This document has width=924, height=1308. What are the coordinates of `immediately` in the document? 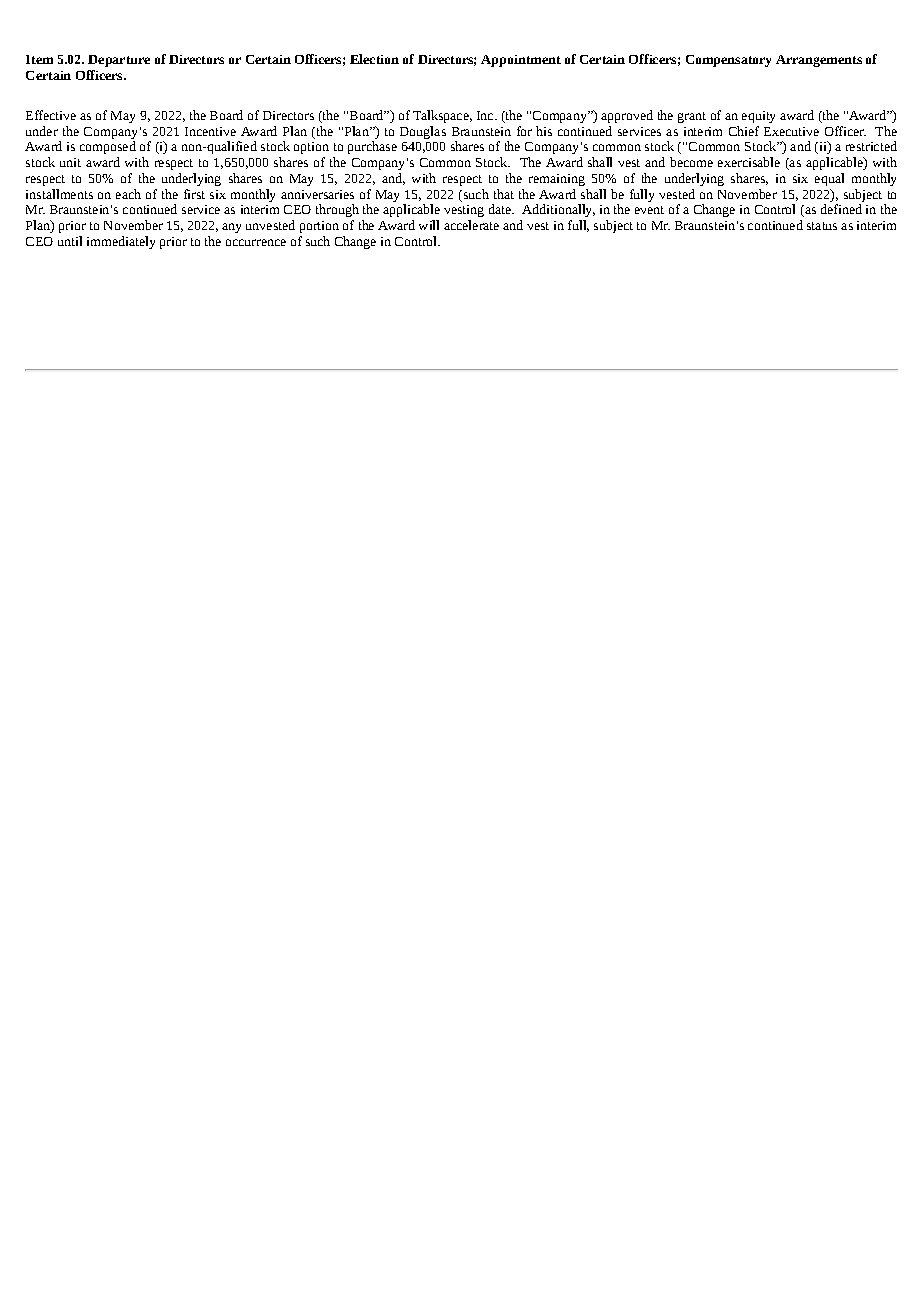 It's located at (121, 242).
